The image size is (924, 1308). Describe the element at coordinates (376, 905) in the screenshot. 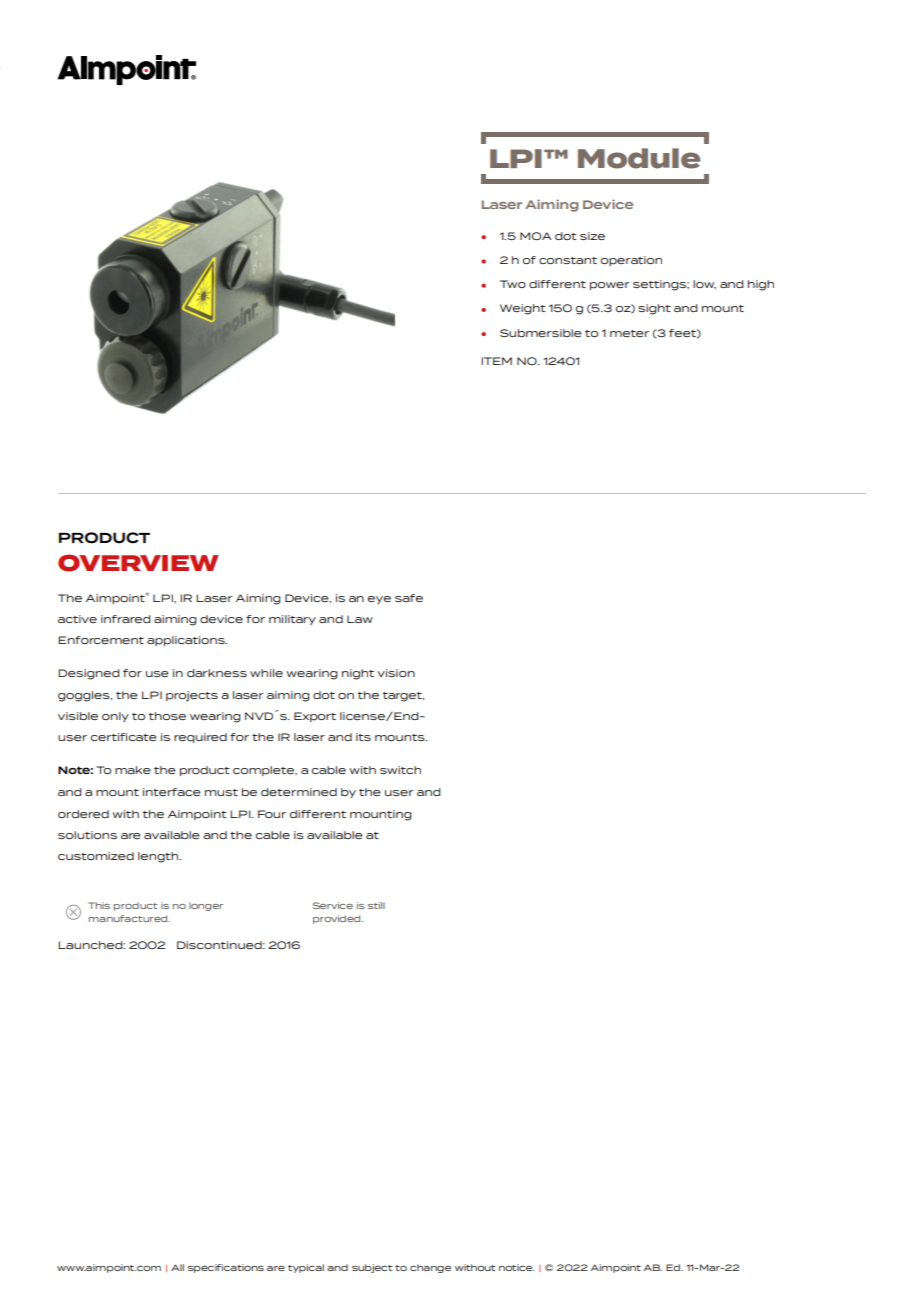

I see `still` at that location.
